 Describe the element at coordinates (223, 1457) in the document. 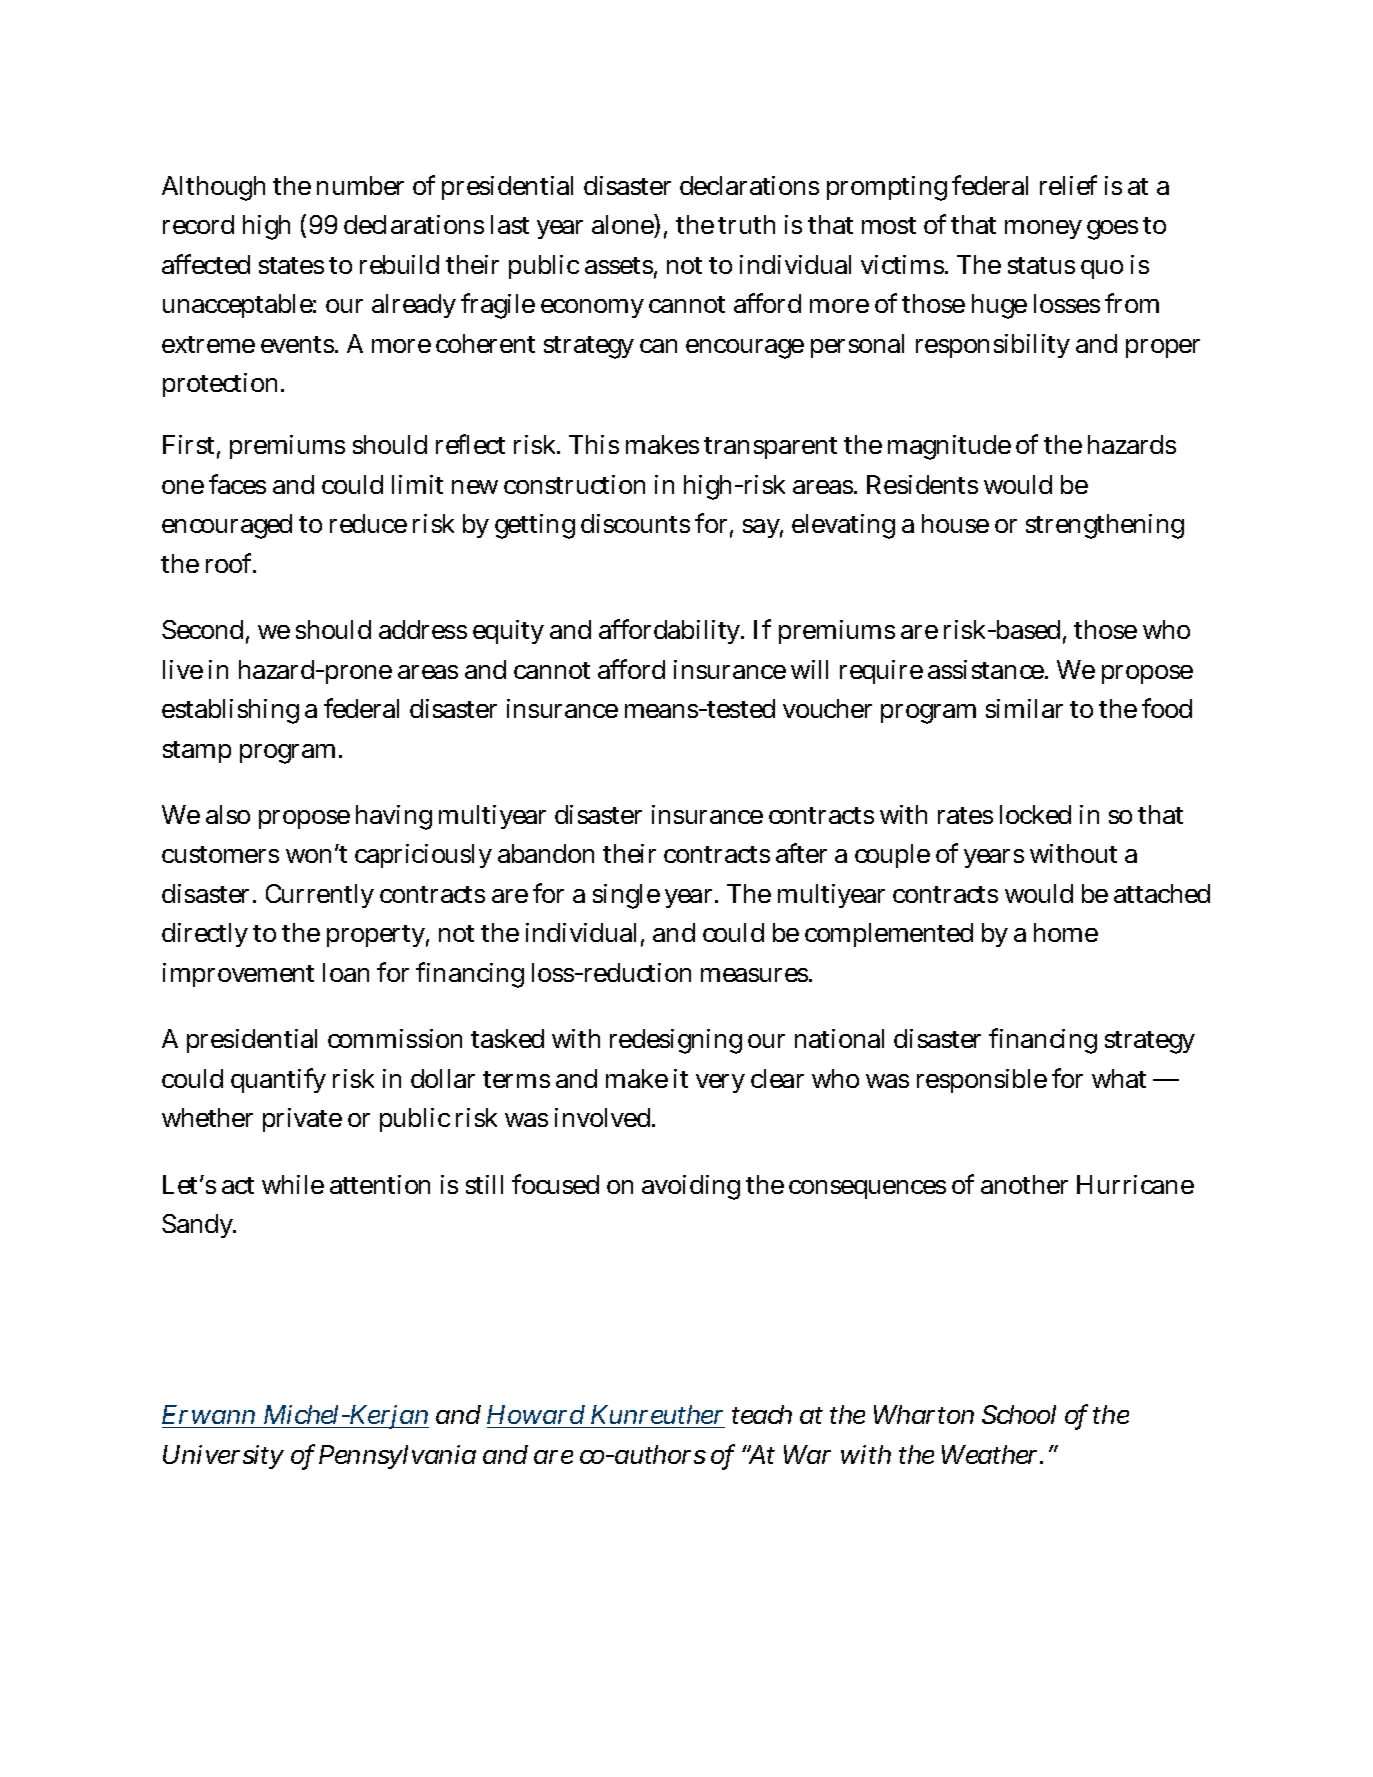

I see `University` at that location.
